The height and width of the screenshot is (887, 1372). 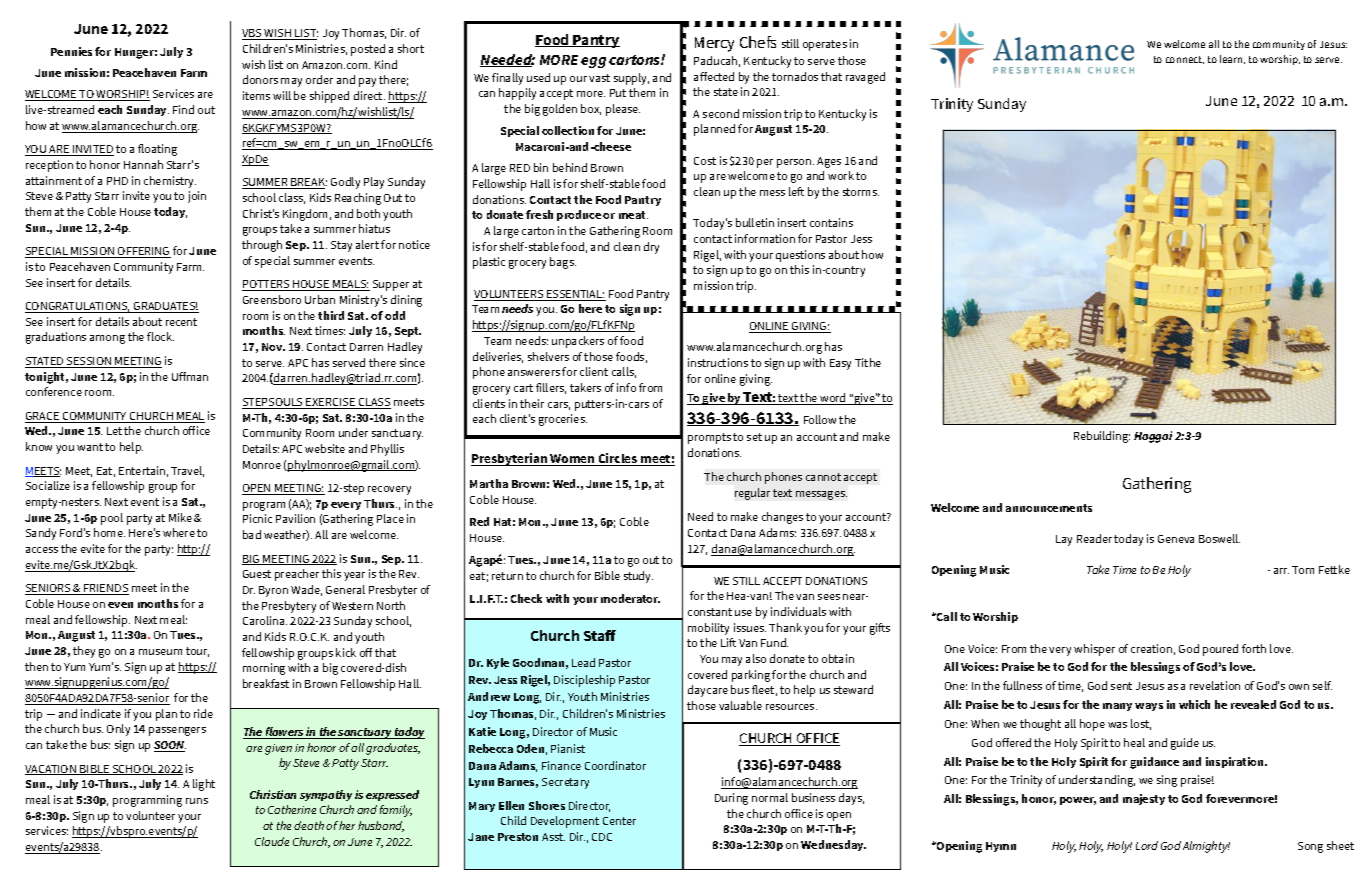 I want to click on dry, so click(x=651, y=248).
